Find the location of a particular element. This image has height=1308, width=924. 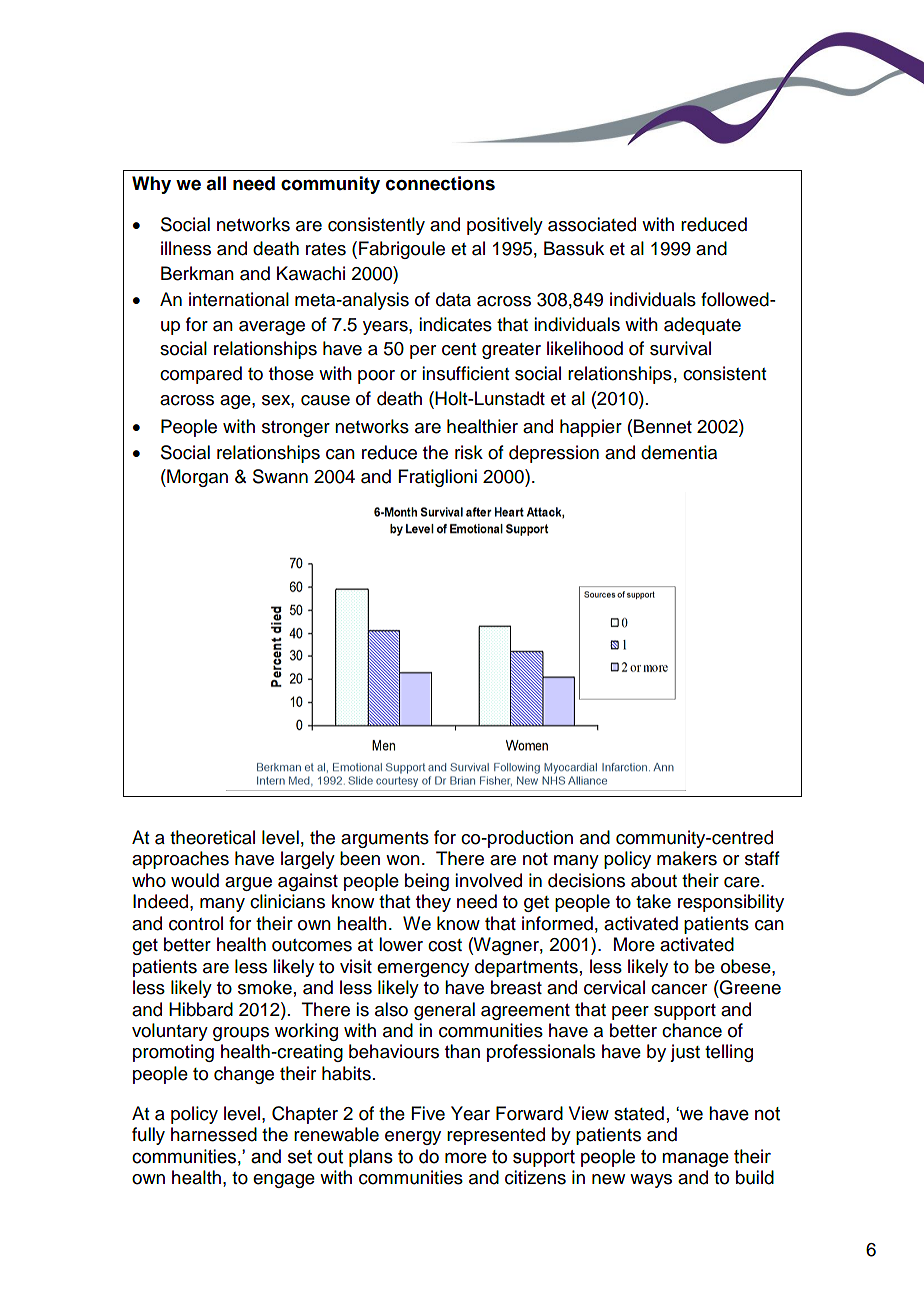

harnessed is located at coordinates (214, 1134).
